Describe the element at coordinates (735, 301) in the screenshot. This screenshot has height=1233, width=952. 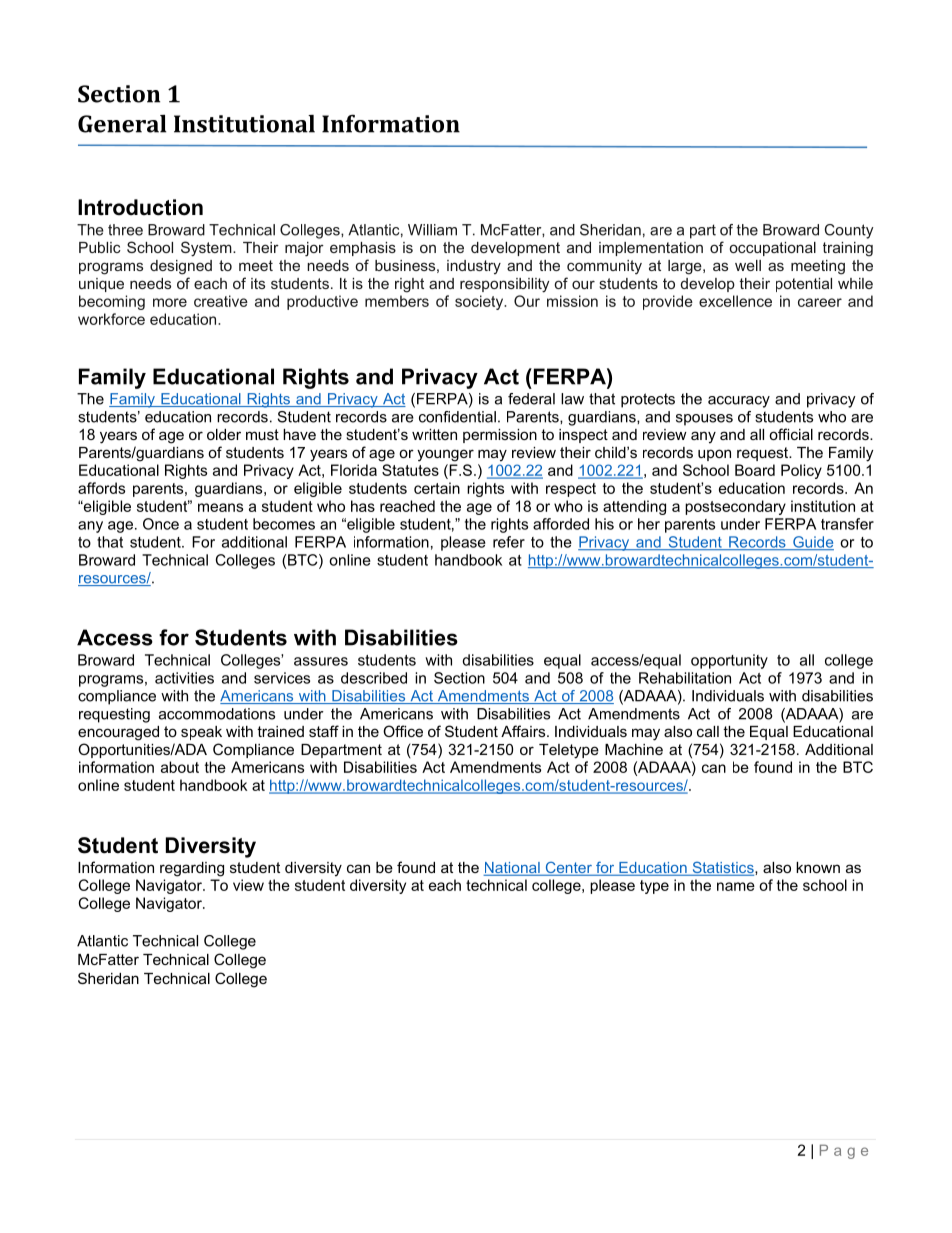
I see `excellence` at that location.
